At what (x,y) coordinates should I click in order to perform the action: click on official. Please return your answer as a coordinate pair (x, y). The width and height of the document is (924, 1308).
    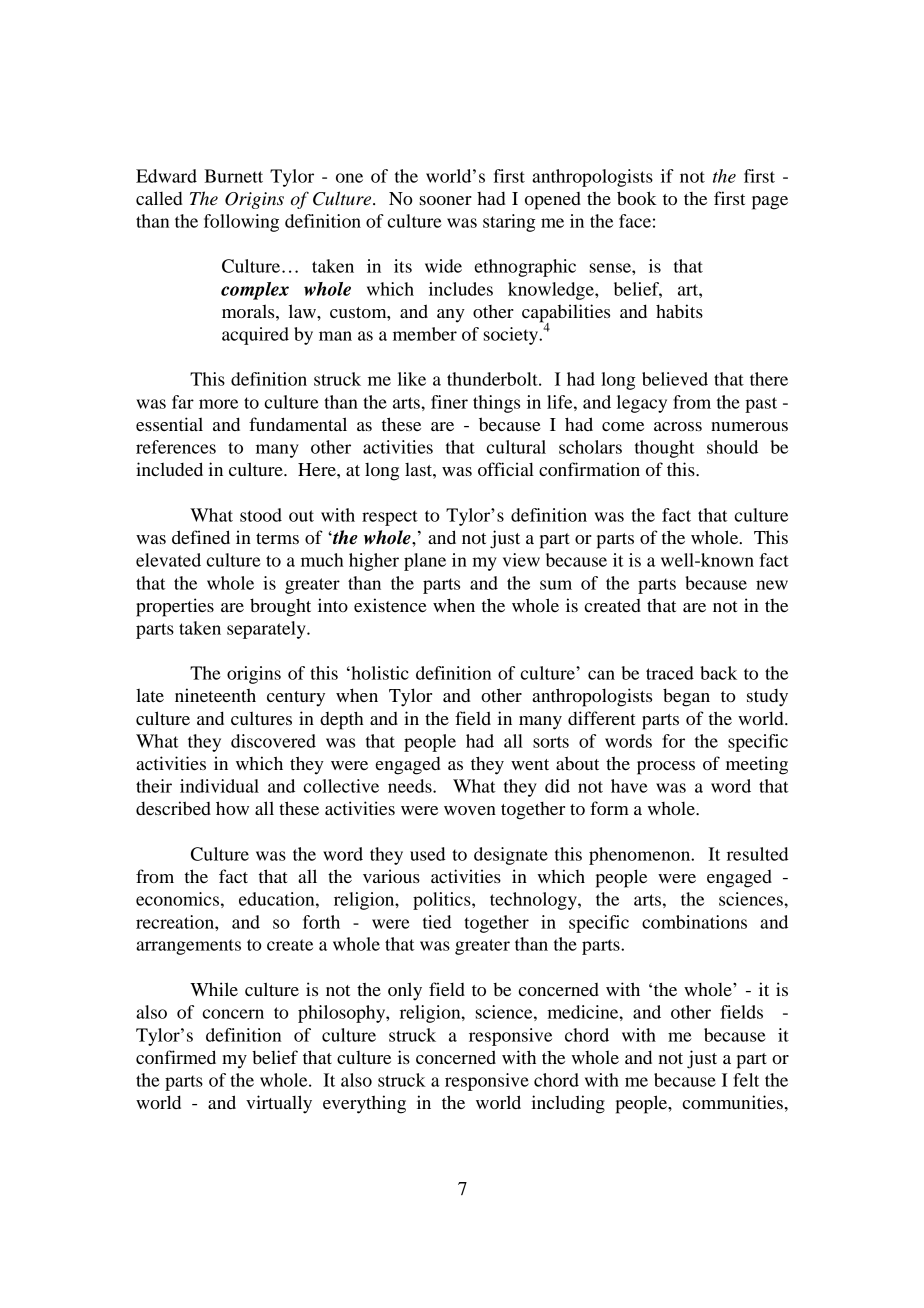
    Looking at the image, I should click on (506, 469).
